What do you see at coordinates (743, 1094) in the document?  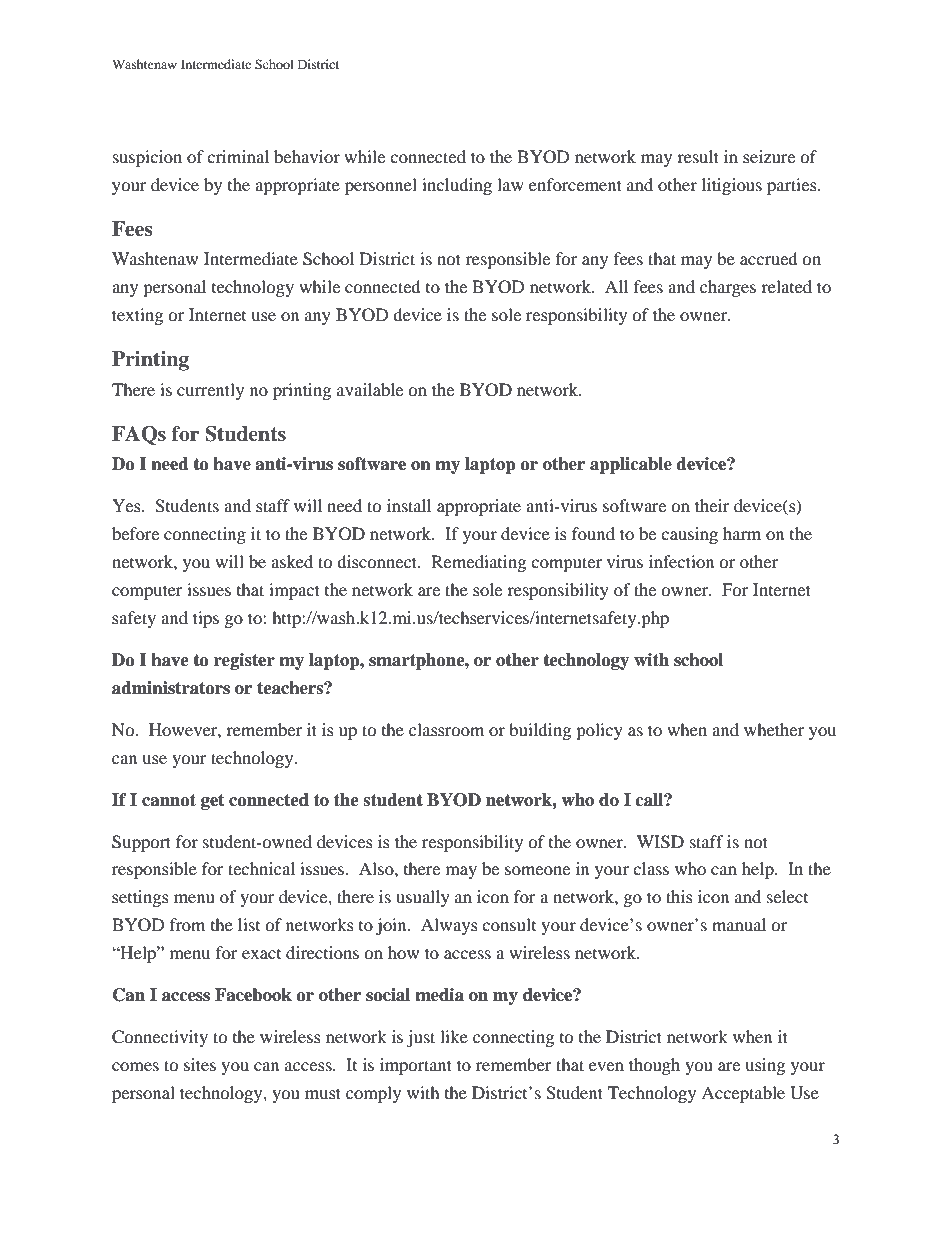 I see `Acceptable` at bounding box center [743, 1094].
